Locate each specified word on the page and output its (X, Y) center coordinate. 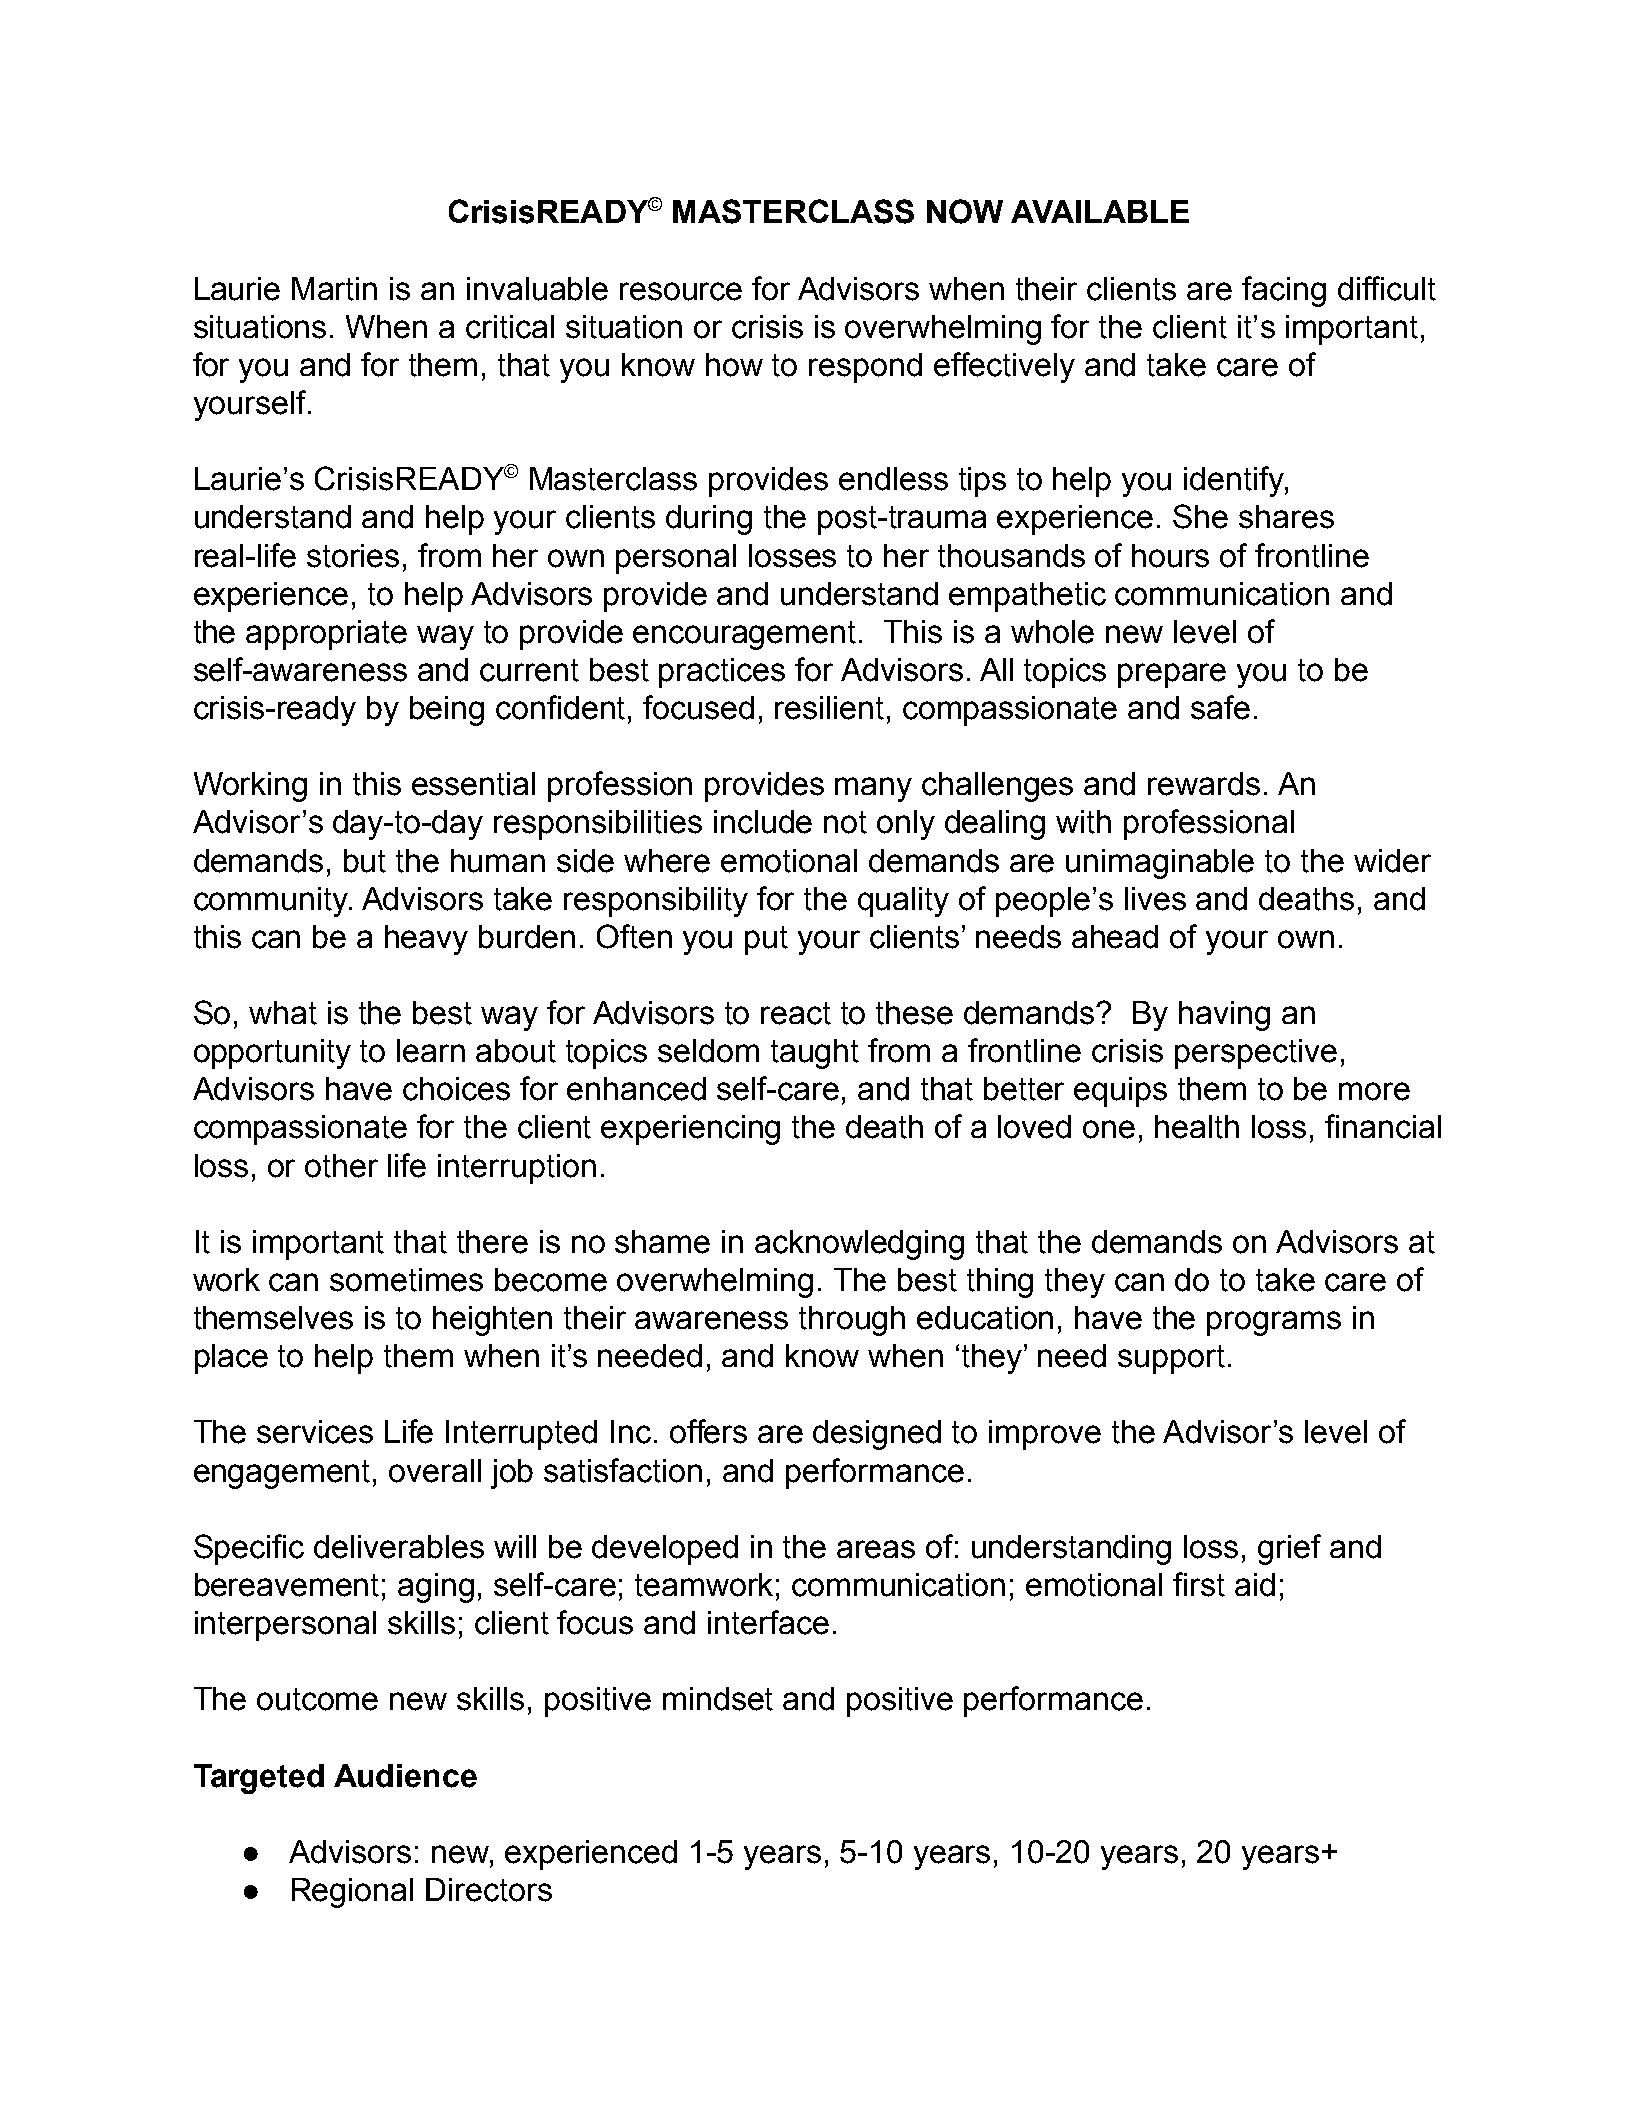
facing (1284, 291)
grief (1289, 1549)
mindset (718, 1699)
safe (1220, 707)
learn (431, 1051)
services (315, 1432)
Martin (334, 289)
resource (681, 291)
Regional (352, 1893)
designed (877, 1435)
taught (815, 1054)
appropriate (326, 635)
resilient (829, 708)
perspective (1256, 1054)
